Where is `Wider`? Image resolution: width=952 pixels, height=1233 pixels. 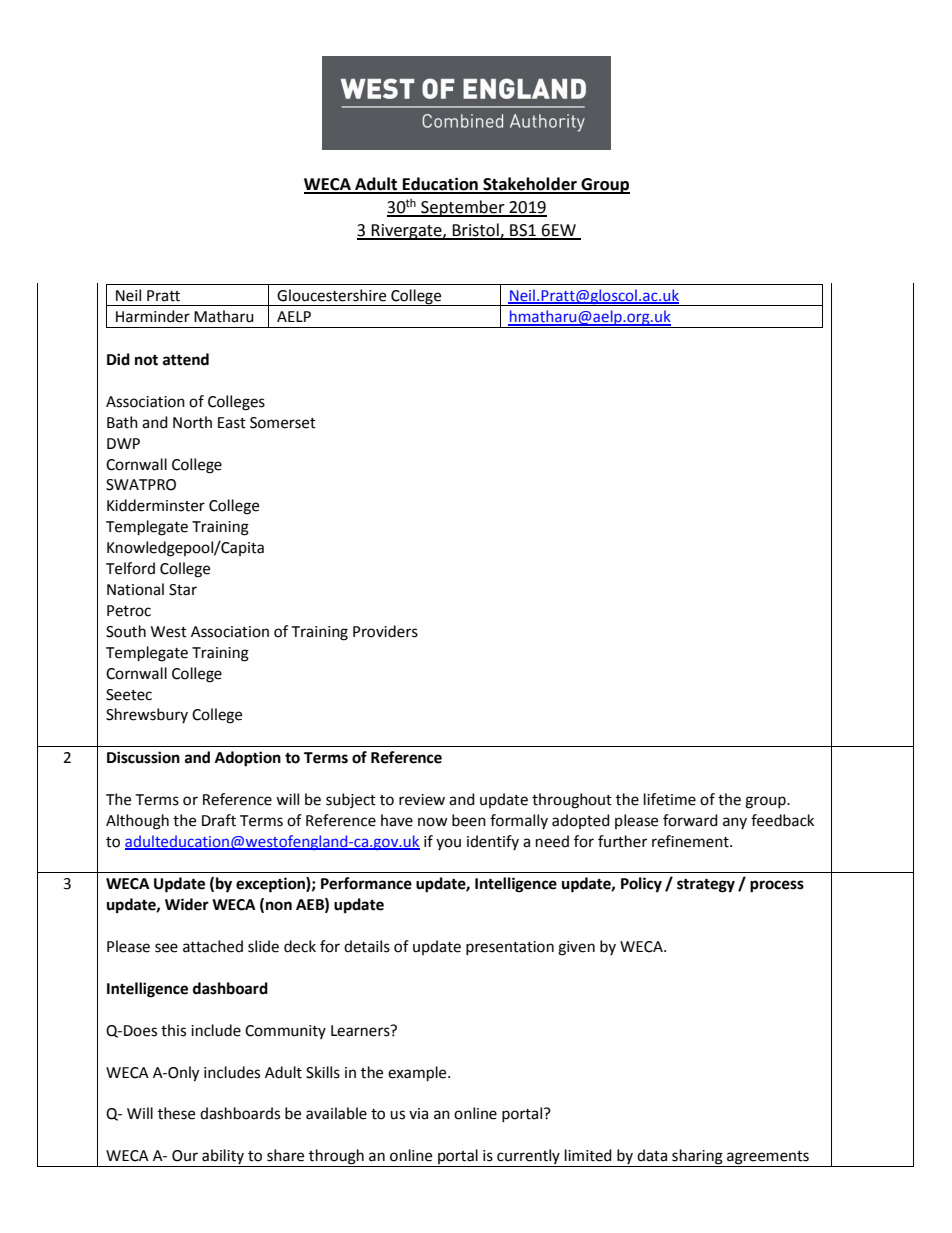
Wider is located at coordinates (187, 904).
